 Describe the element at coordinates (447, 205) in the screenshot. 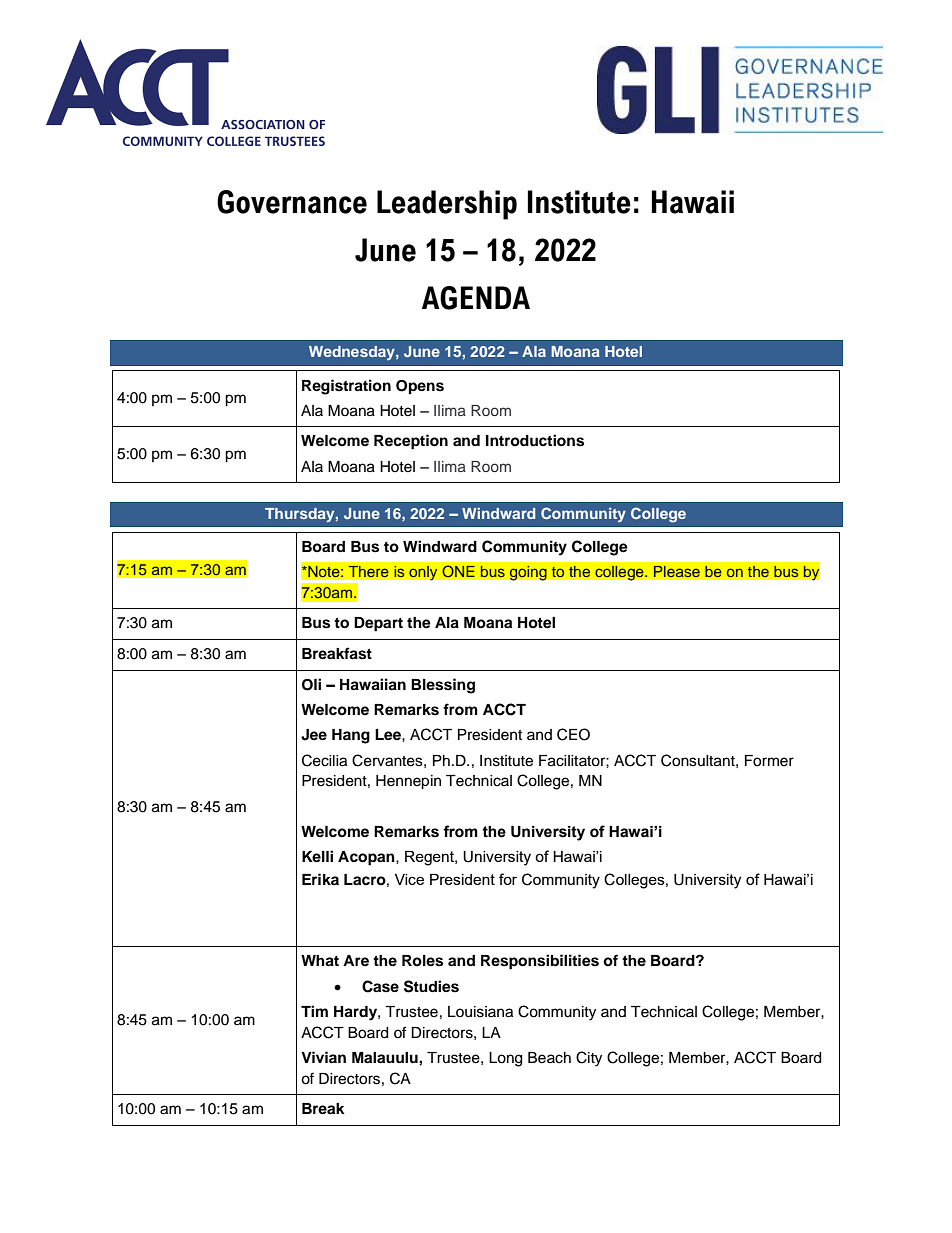

I see `Leadership` at that location.
